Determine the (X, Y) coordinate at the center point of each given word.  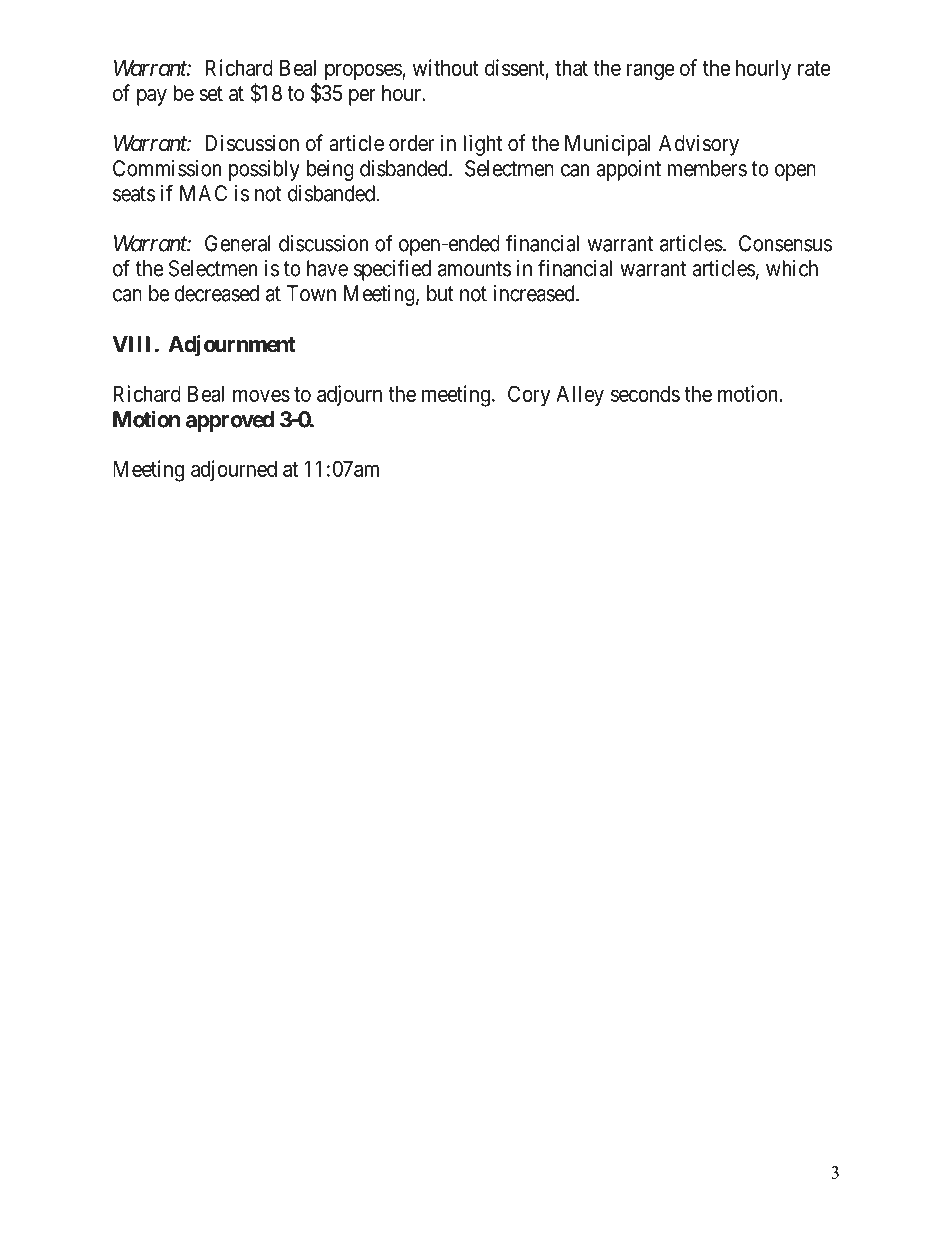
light (482, 145)
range (651, 72)
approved (230, 421)
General (238, 243)
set (211, 94)
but (440, 293)
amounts (475, 269)
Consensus (785, 243)
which (792, 268)
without (446, 67)
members (707, 168)
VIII (131, 344)
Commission (167, 168)
